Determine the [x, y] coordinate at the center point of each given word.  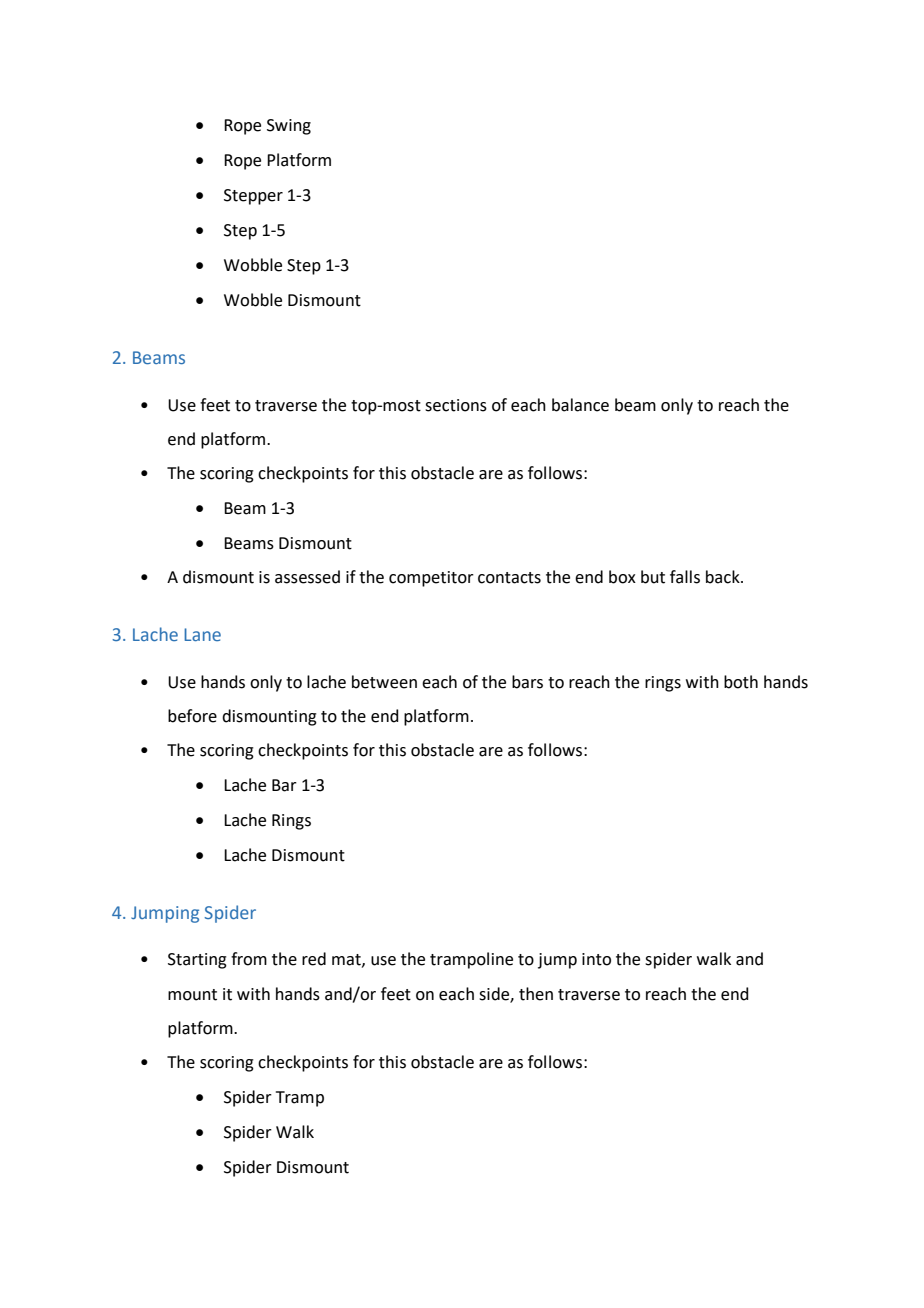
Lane [202, 634]
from [249, 959]
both [741, 682]
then [536, 994]
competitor [431, 579]
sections [456, 405]
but [653, 577]
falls [685, 577]
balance [580, 405]
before [192, 716]
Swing [289, 127]
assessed [307, 577]
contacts [509, 578]
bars [527, 682]
